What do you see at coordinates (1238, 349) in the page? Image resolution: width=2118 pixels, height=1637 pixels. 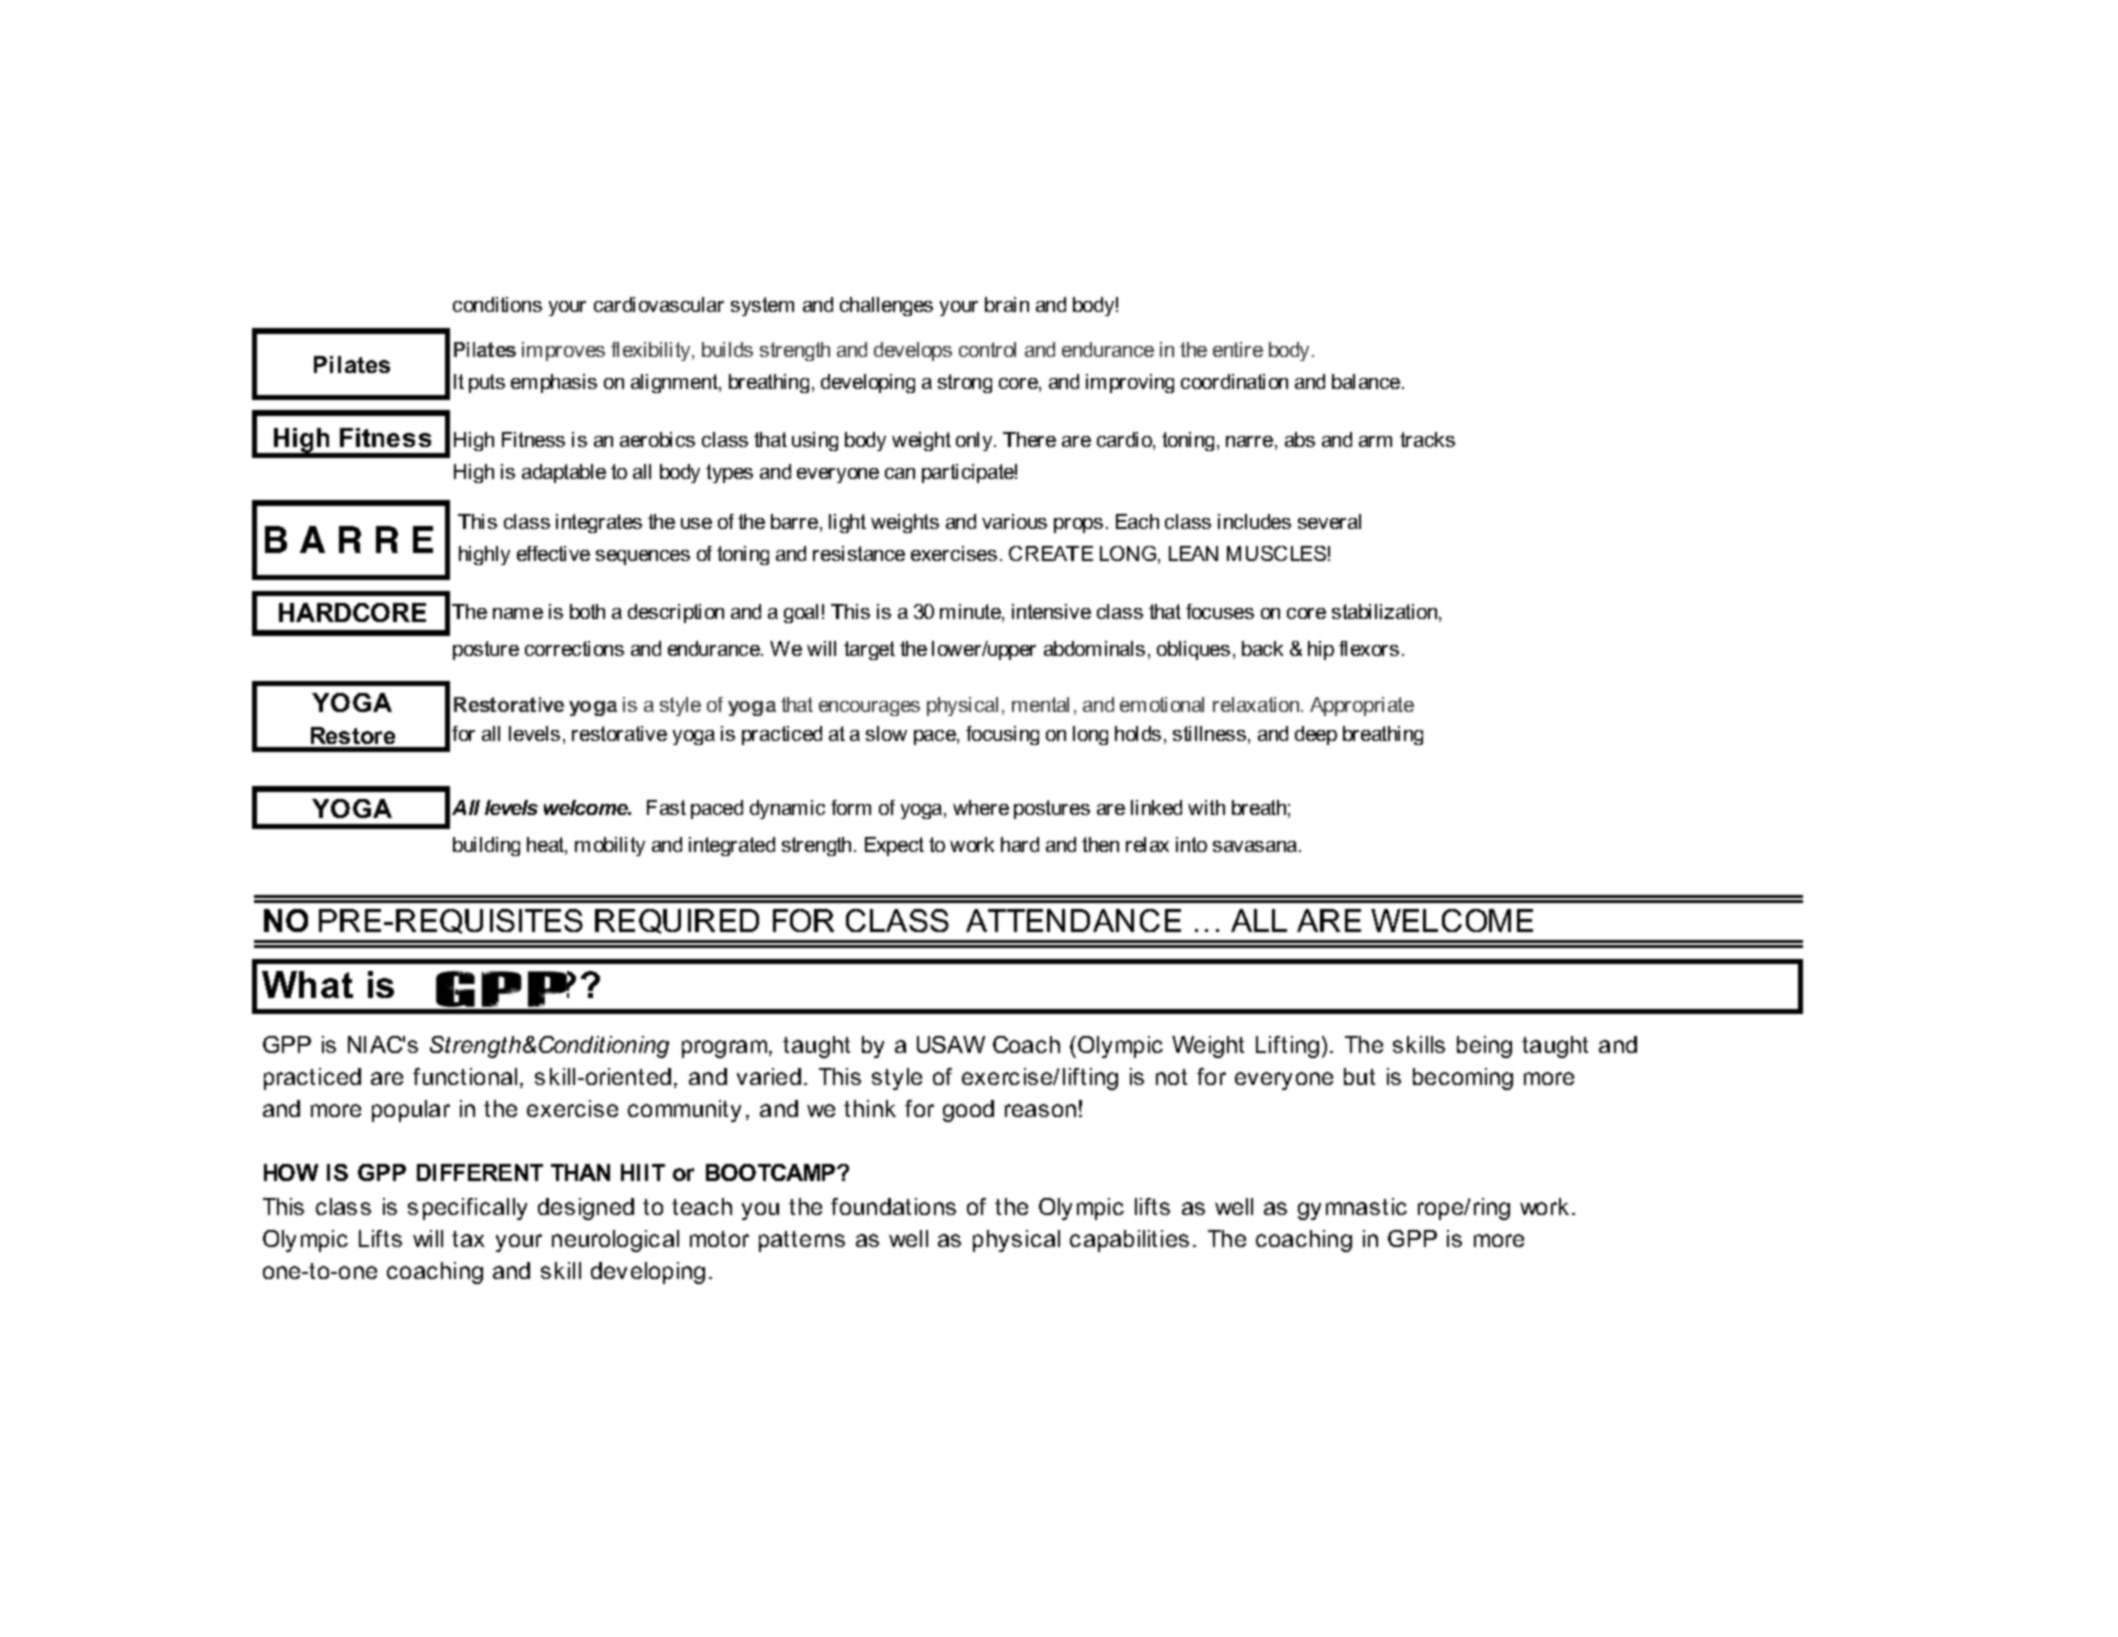 I see `entire` at bounding box center [1238, 349].
